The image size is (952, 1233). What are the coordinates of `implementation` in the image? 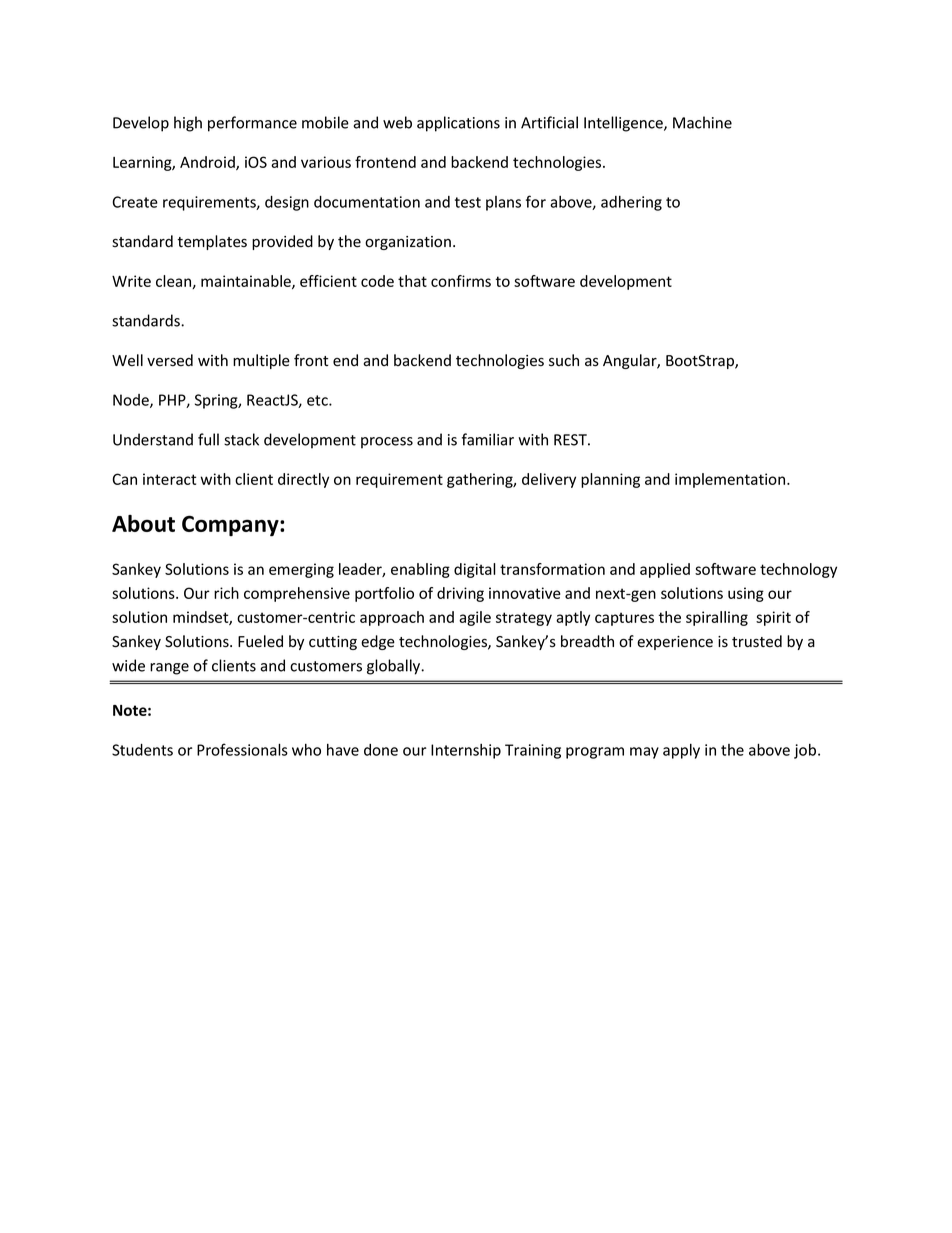 It's located at (731, 480).
